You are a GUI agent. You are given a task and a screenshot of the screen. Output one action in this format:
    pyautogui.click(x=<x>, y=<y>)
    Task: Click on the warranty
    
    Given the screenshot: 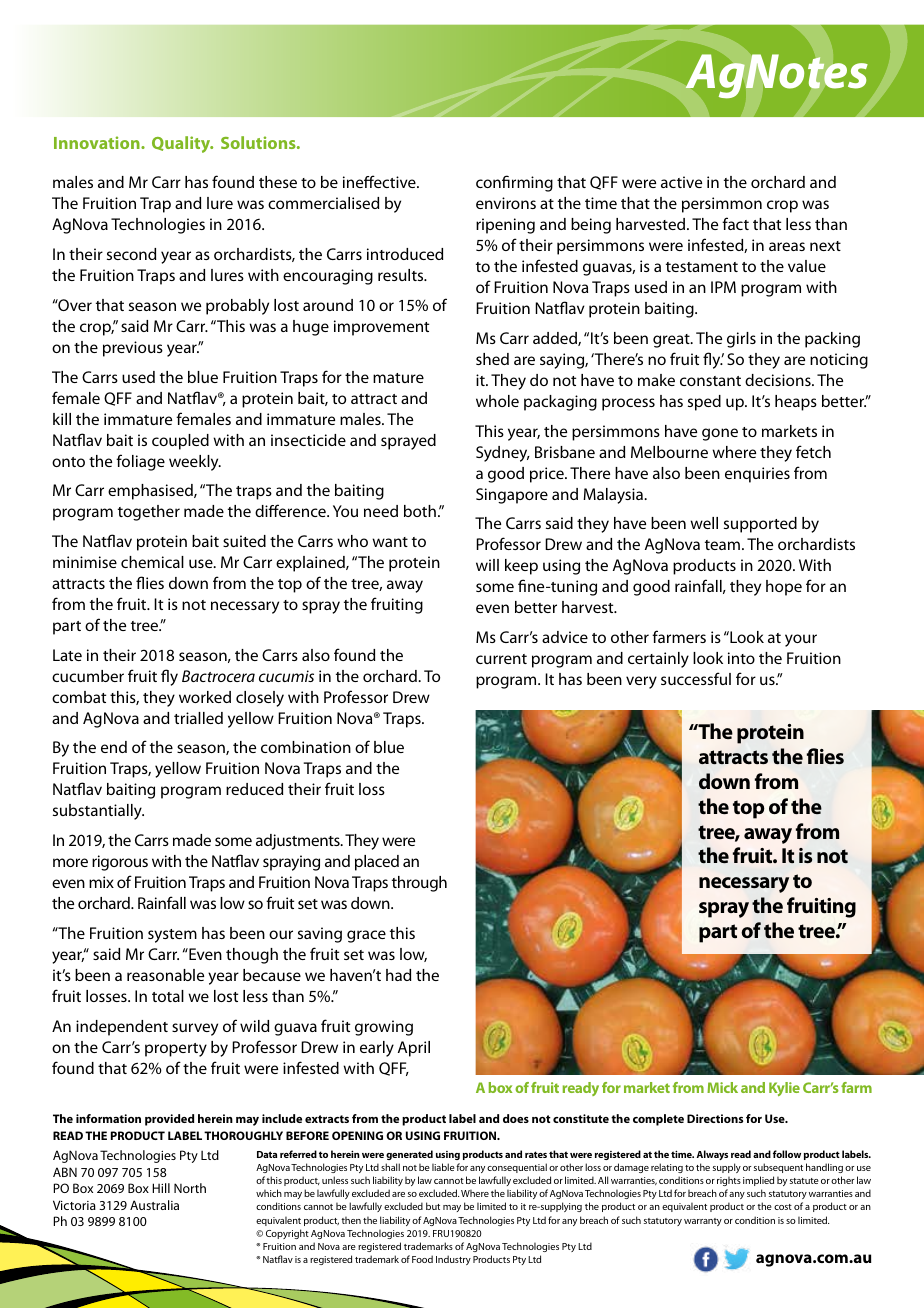 What is the action you would take?
    pyautogui.click(x=703, y=1222)
